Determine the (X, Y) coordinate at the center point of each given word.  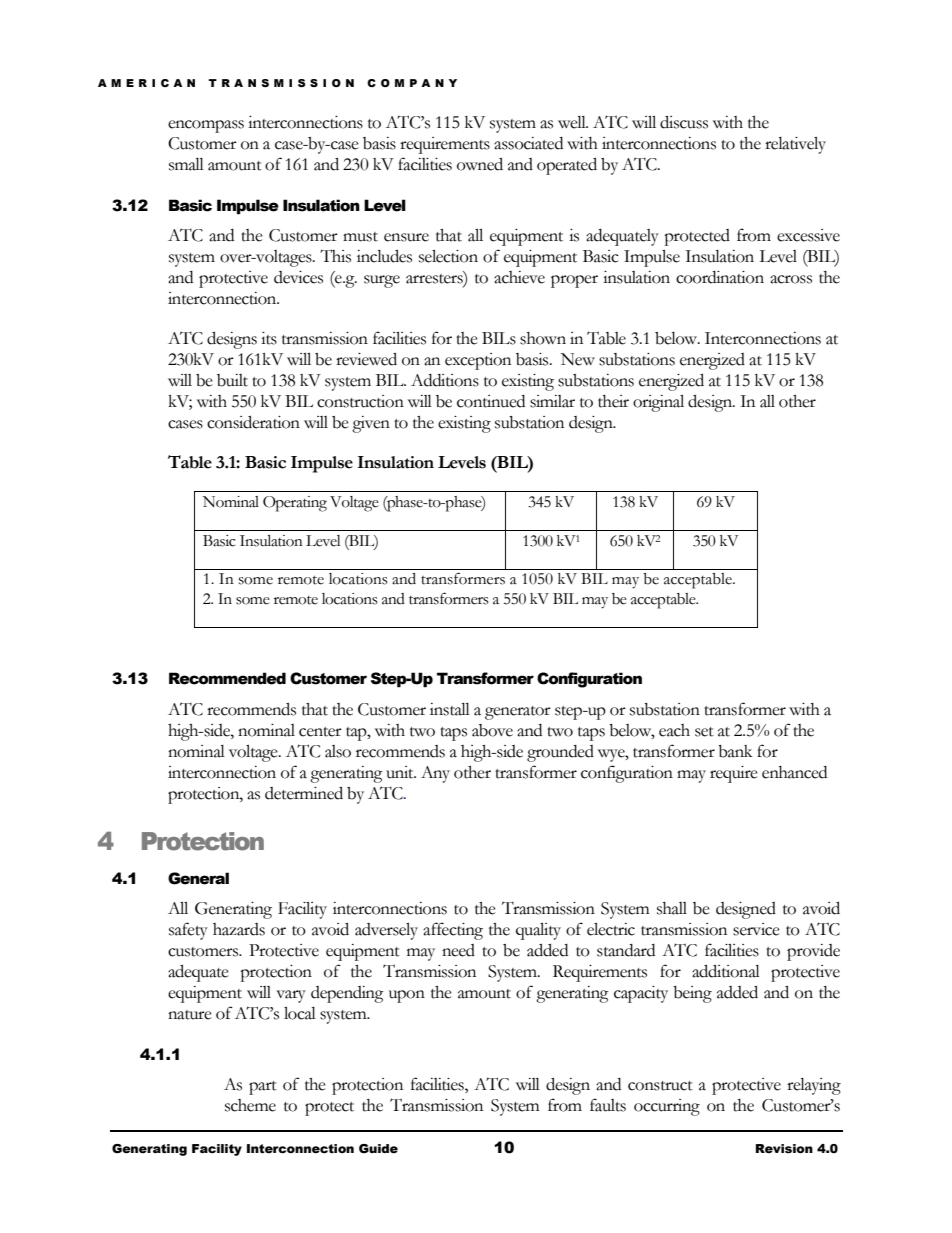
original (658, 403)
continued (491, 401)
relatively (795, 145)
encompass (206, 126)
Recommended (227, 678)
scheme (250, 1105)
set (704, 732)
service (756, 929)
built (232, 380)
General (198, 878)
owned (480, 164)
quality (538, 931)
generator (518, 713)
